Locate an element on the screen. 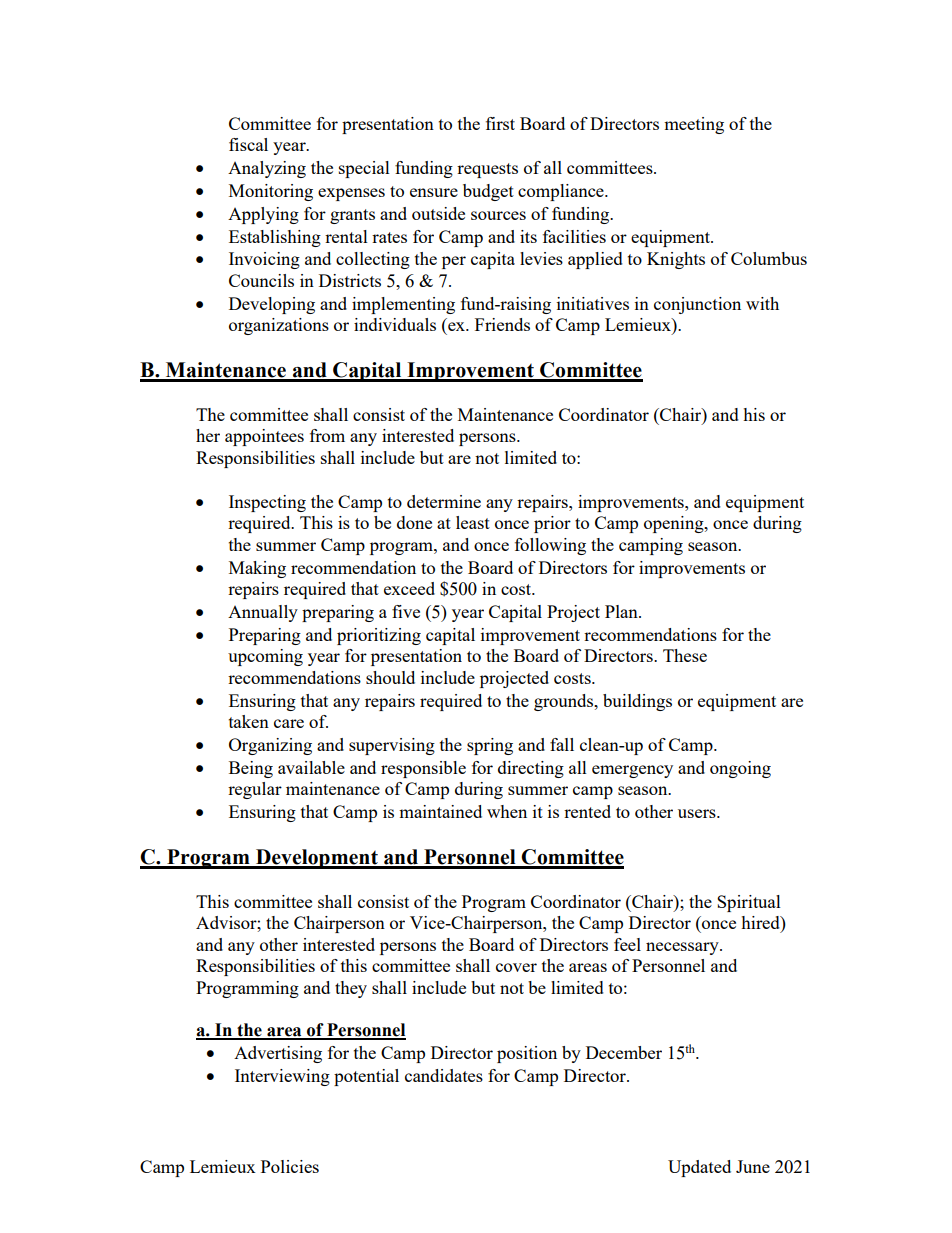 The width and height of the screenshot is (952, 1233). Updated is located at coordinates (699, 1168).
